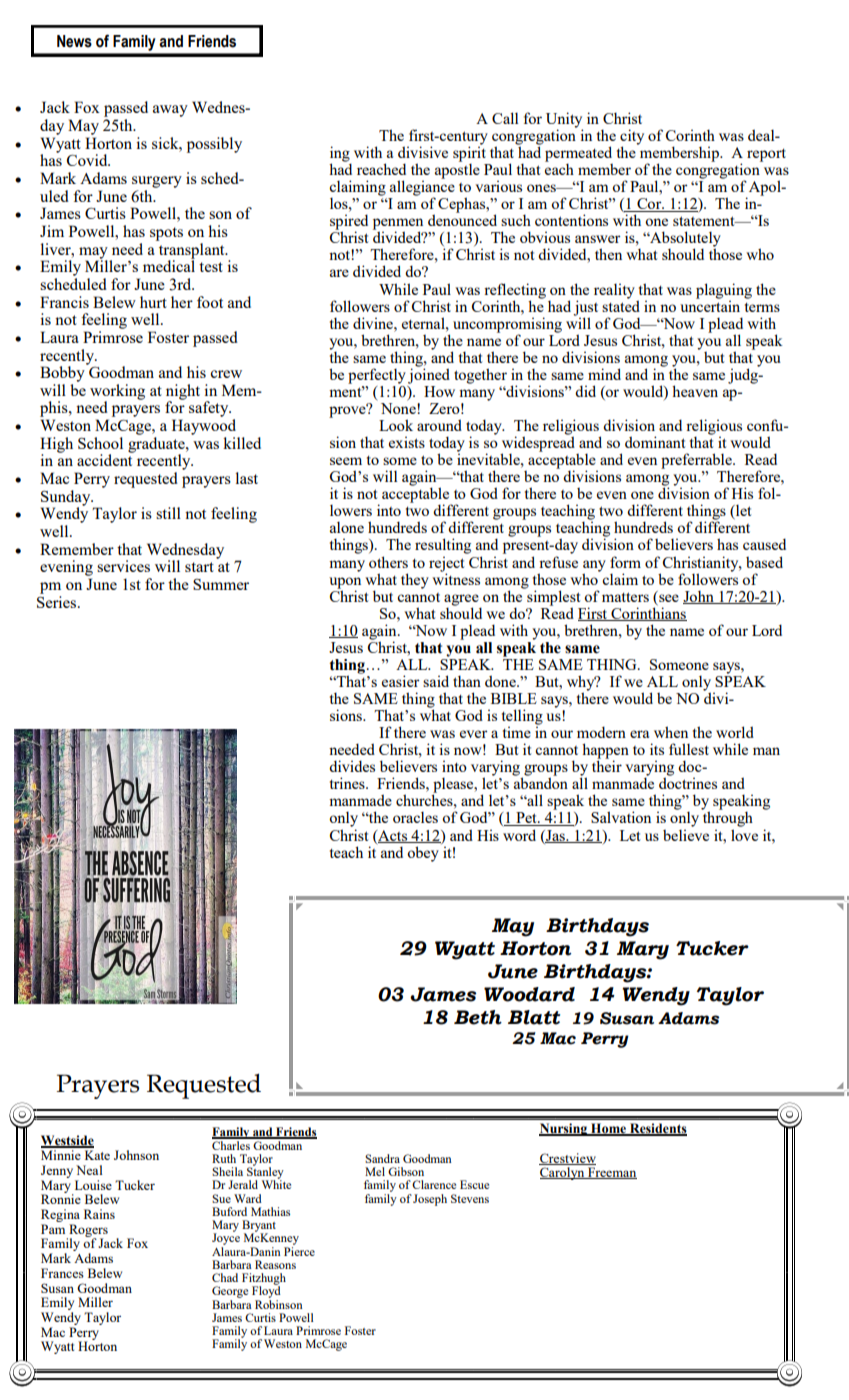 The height and width of the image is (1400, 849). What do you see at coordinates (710, 305) in the image?
I see `uncertain` at bounding box center [710, 305].
